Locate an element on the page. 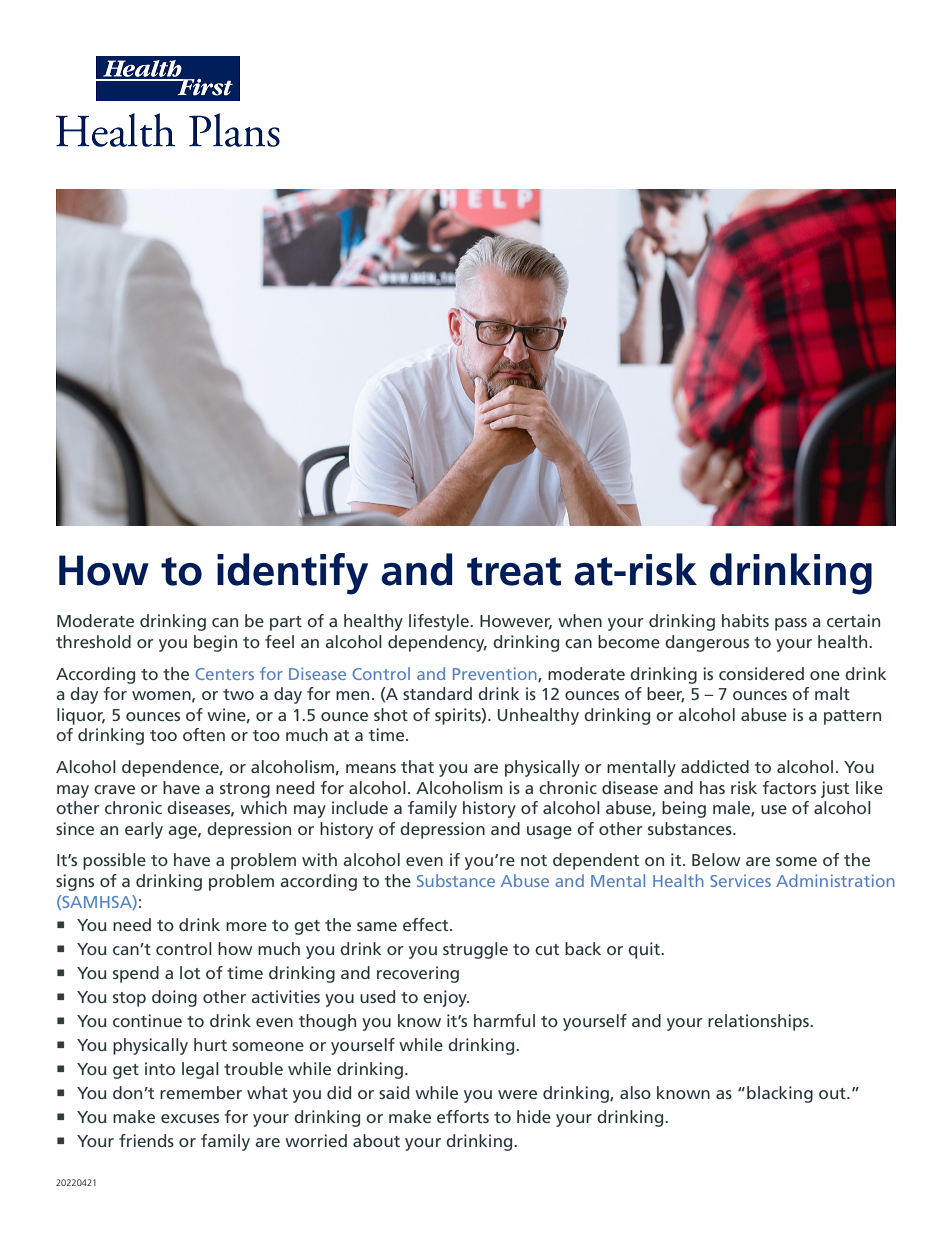 The image size is (952, 1233). excuses is located at coordinates (190, 1118).
